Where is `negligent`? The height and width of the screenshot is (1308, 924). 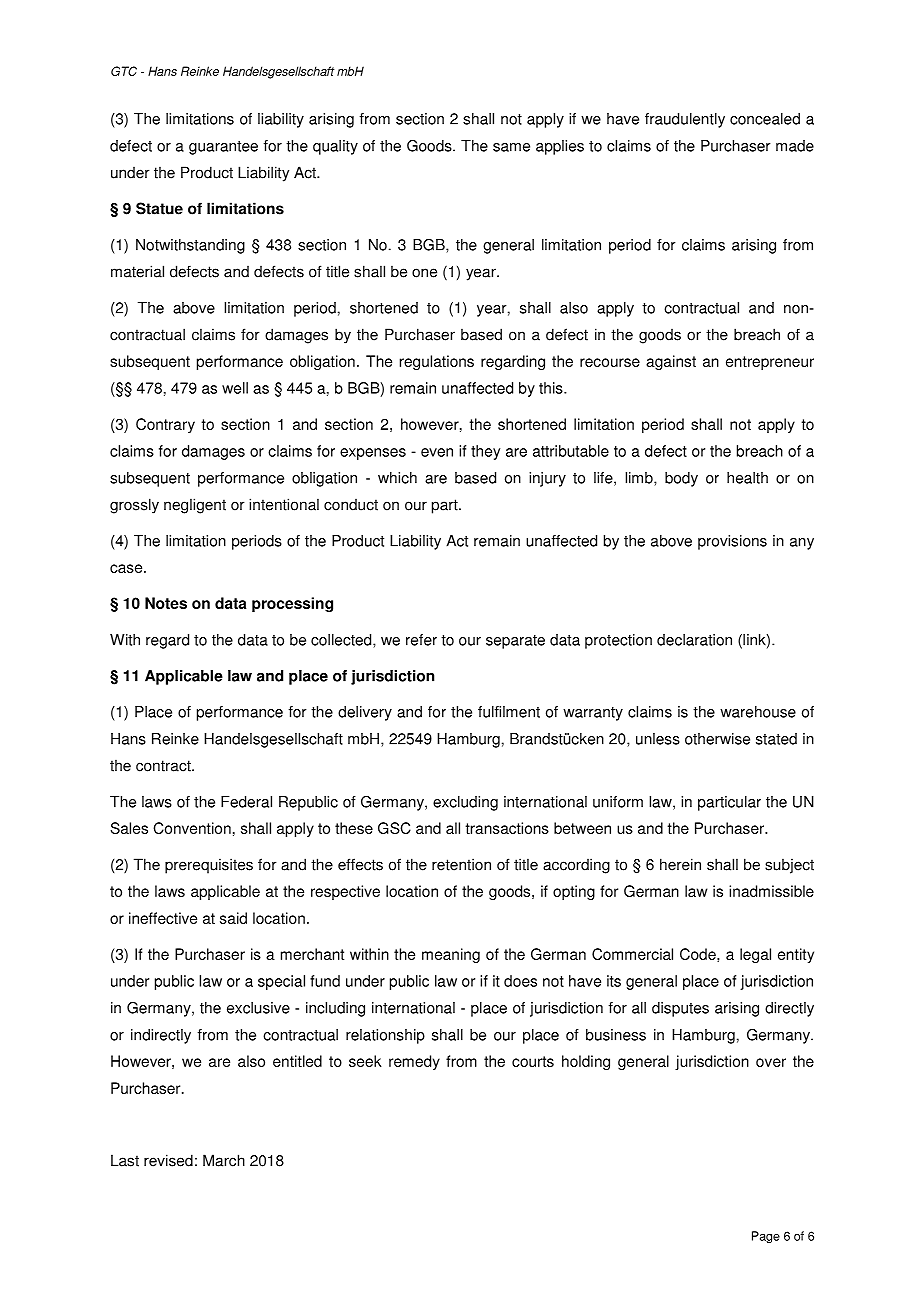
negligent is located at coordinates (195, 506).
